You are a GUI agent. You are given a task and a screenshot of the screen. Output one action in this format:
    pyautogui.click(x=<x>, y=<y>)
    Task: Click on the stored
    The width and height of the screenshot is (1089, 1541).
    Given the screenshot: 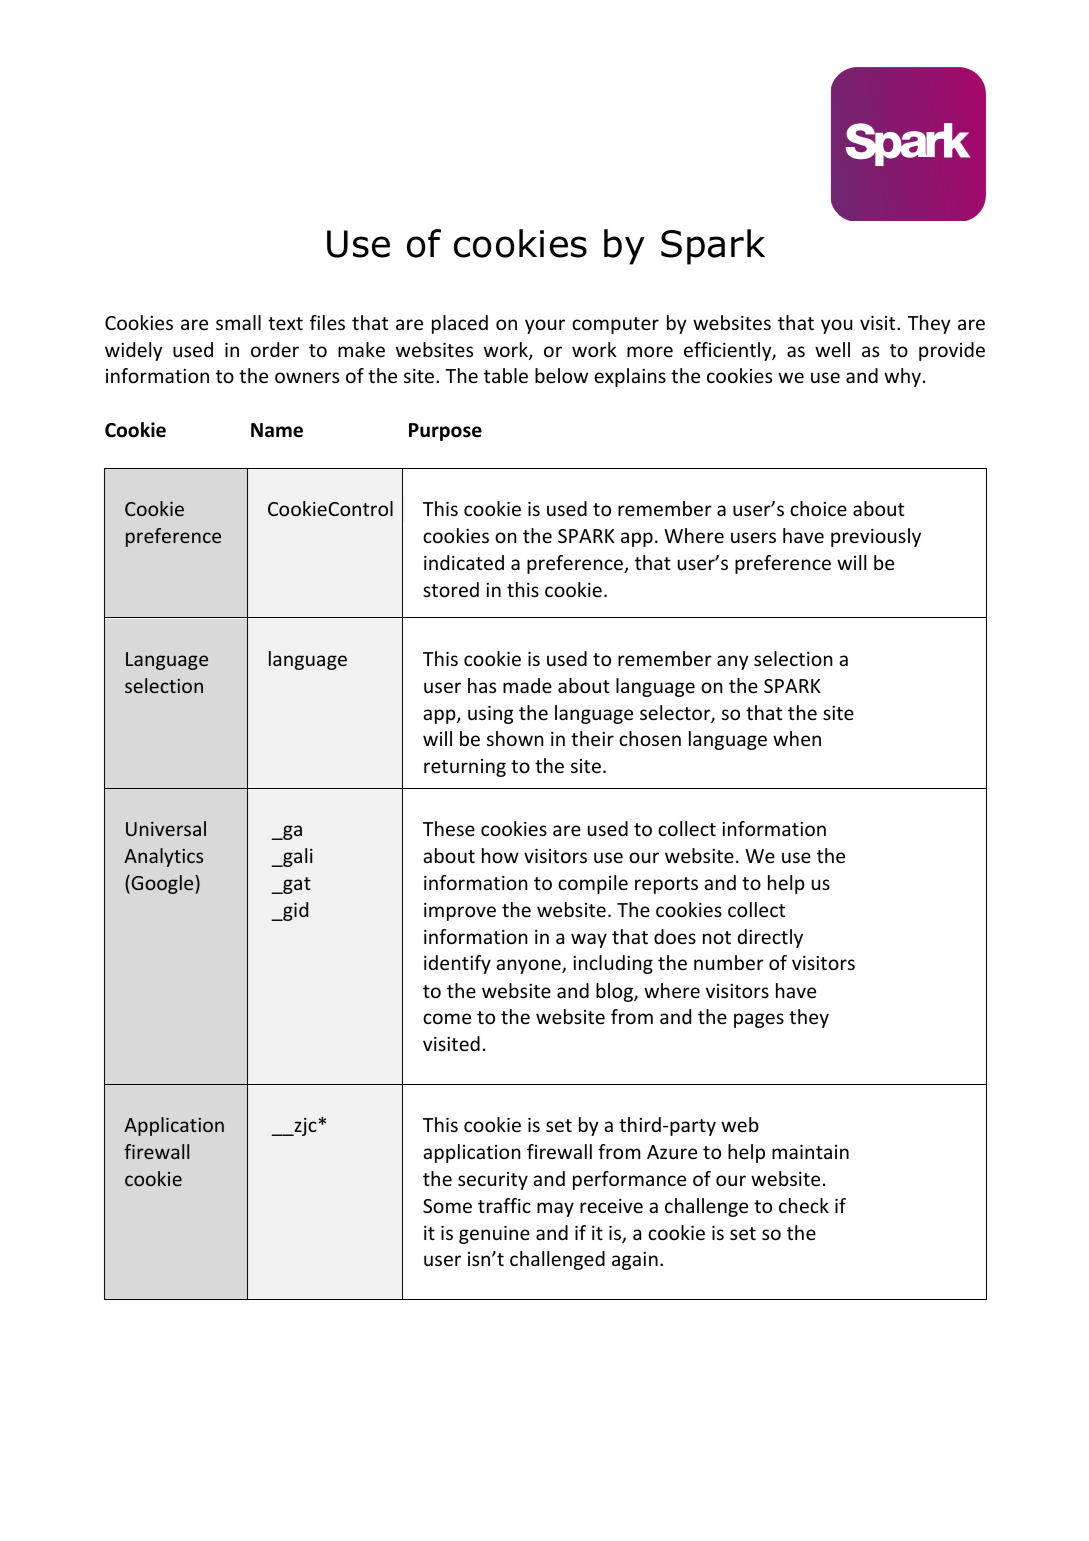 What is the action you would take?
    pyautogui.click(x=451, y=589)
